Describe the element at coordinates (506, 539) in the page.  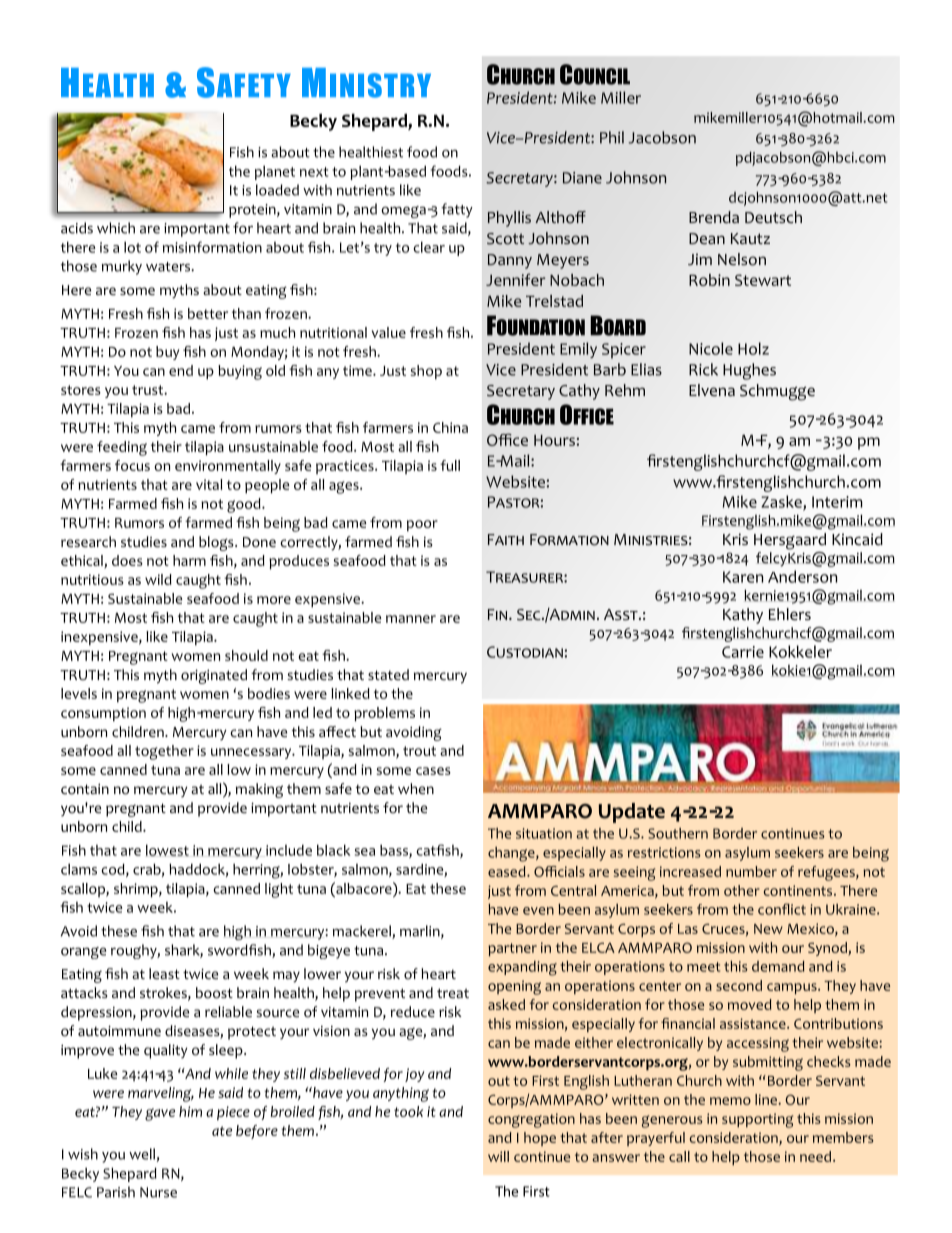
I see `Faith` at that location.
